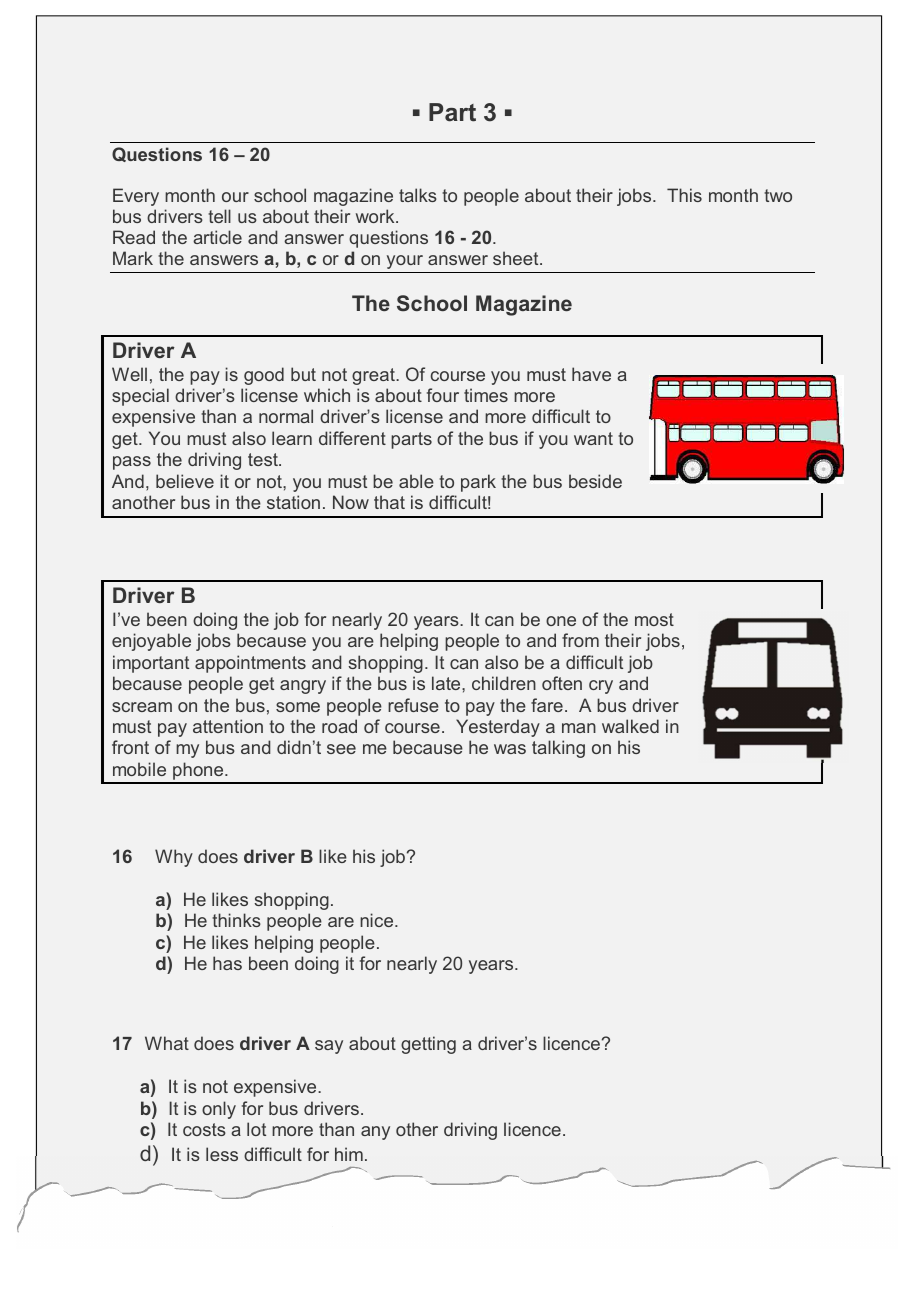  I want to click on any, so click(375, 1133).
